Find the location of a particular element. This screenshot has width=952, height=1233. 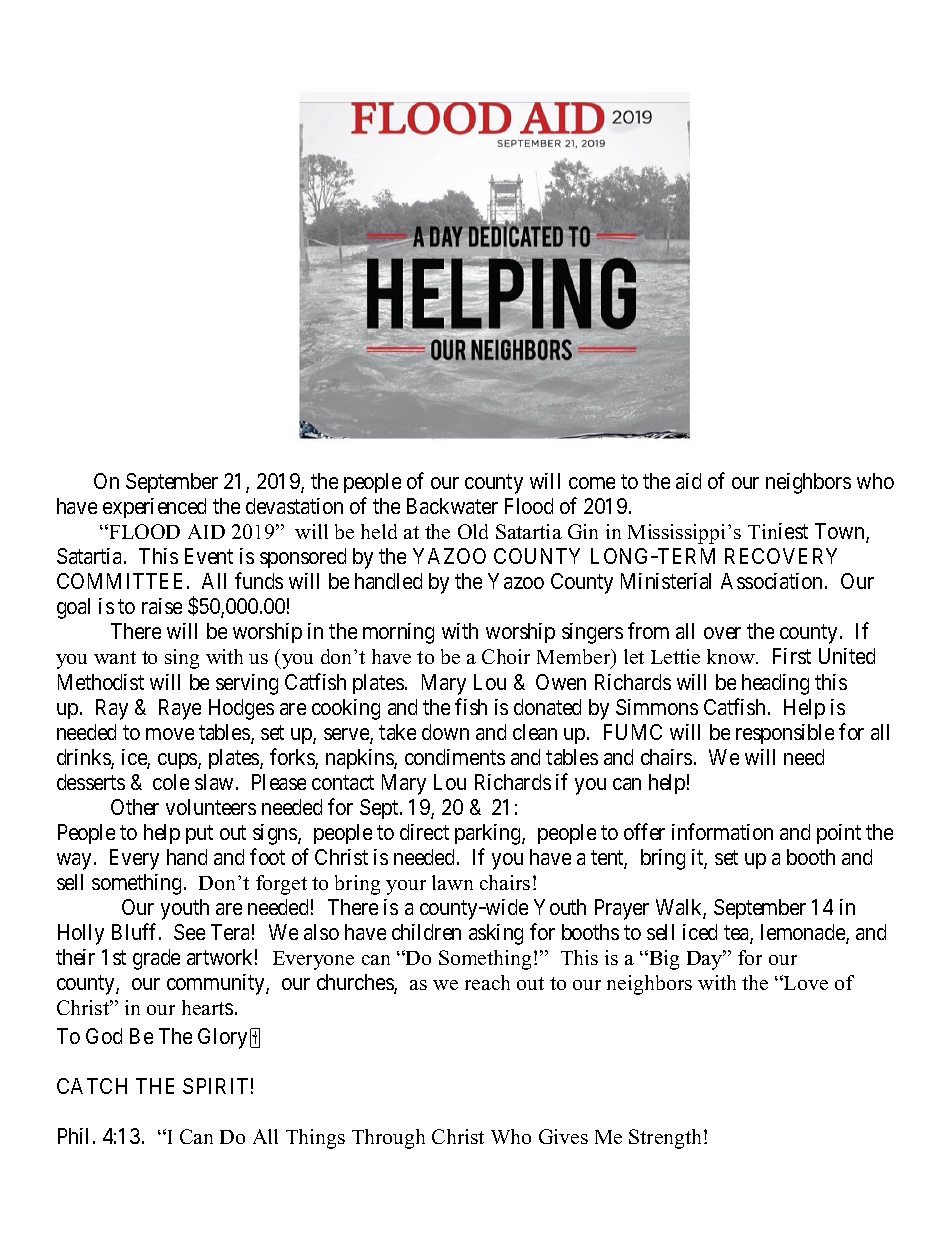

Tiniest is located at coordinates (778, 531).
